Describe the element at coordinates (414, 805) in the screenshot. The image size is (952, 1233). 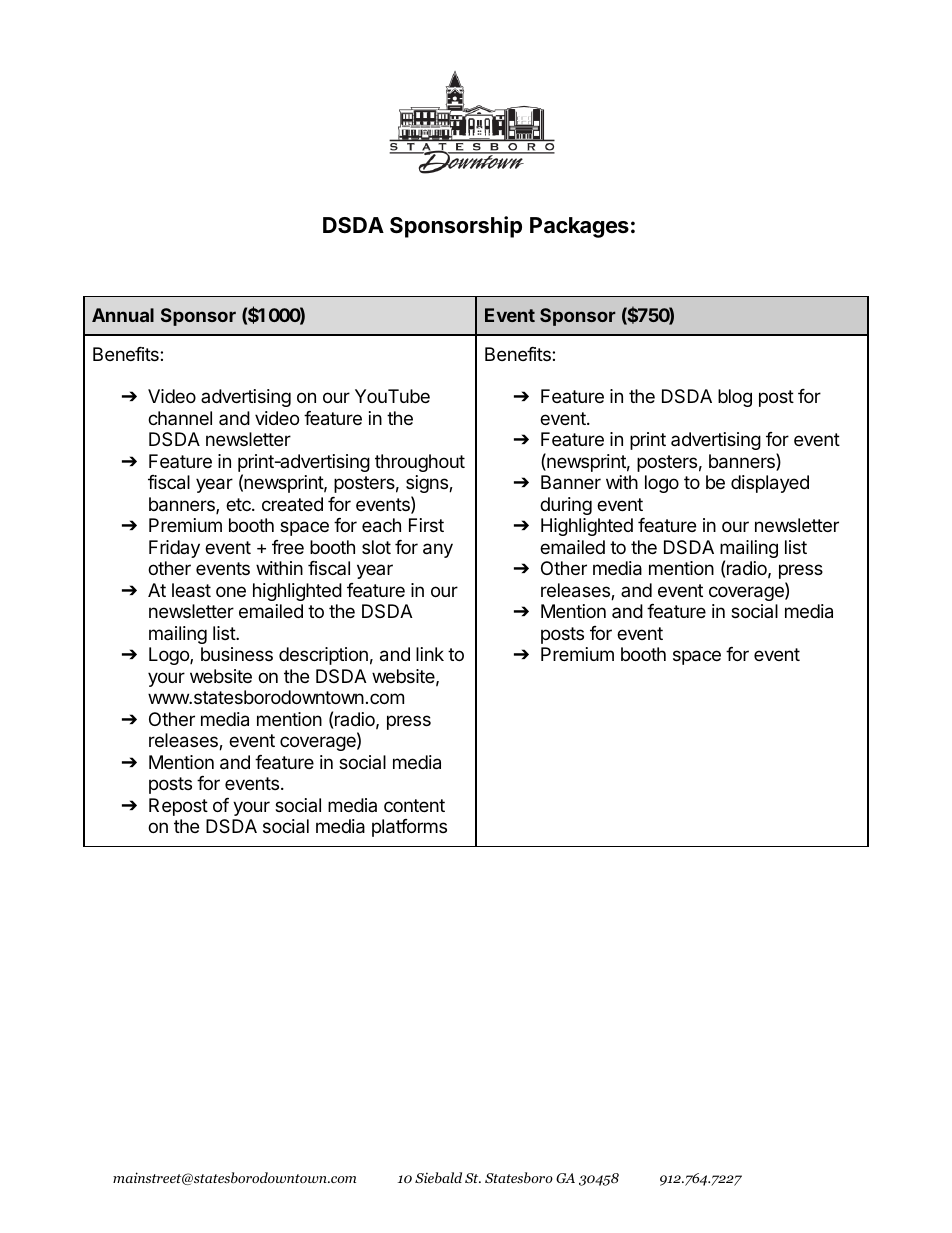
I see `content` at that location.
